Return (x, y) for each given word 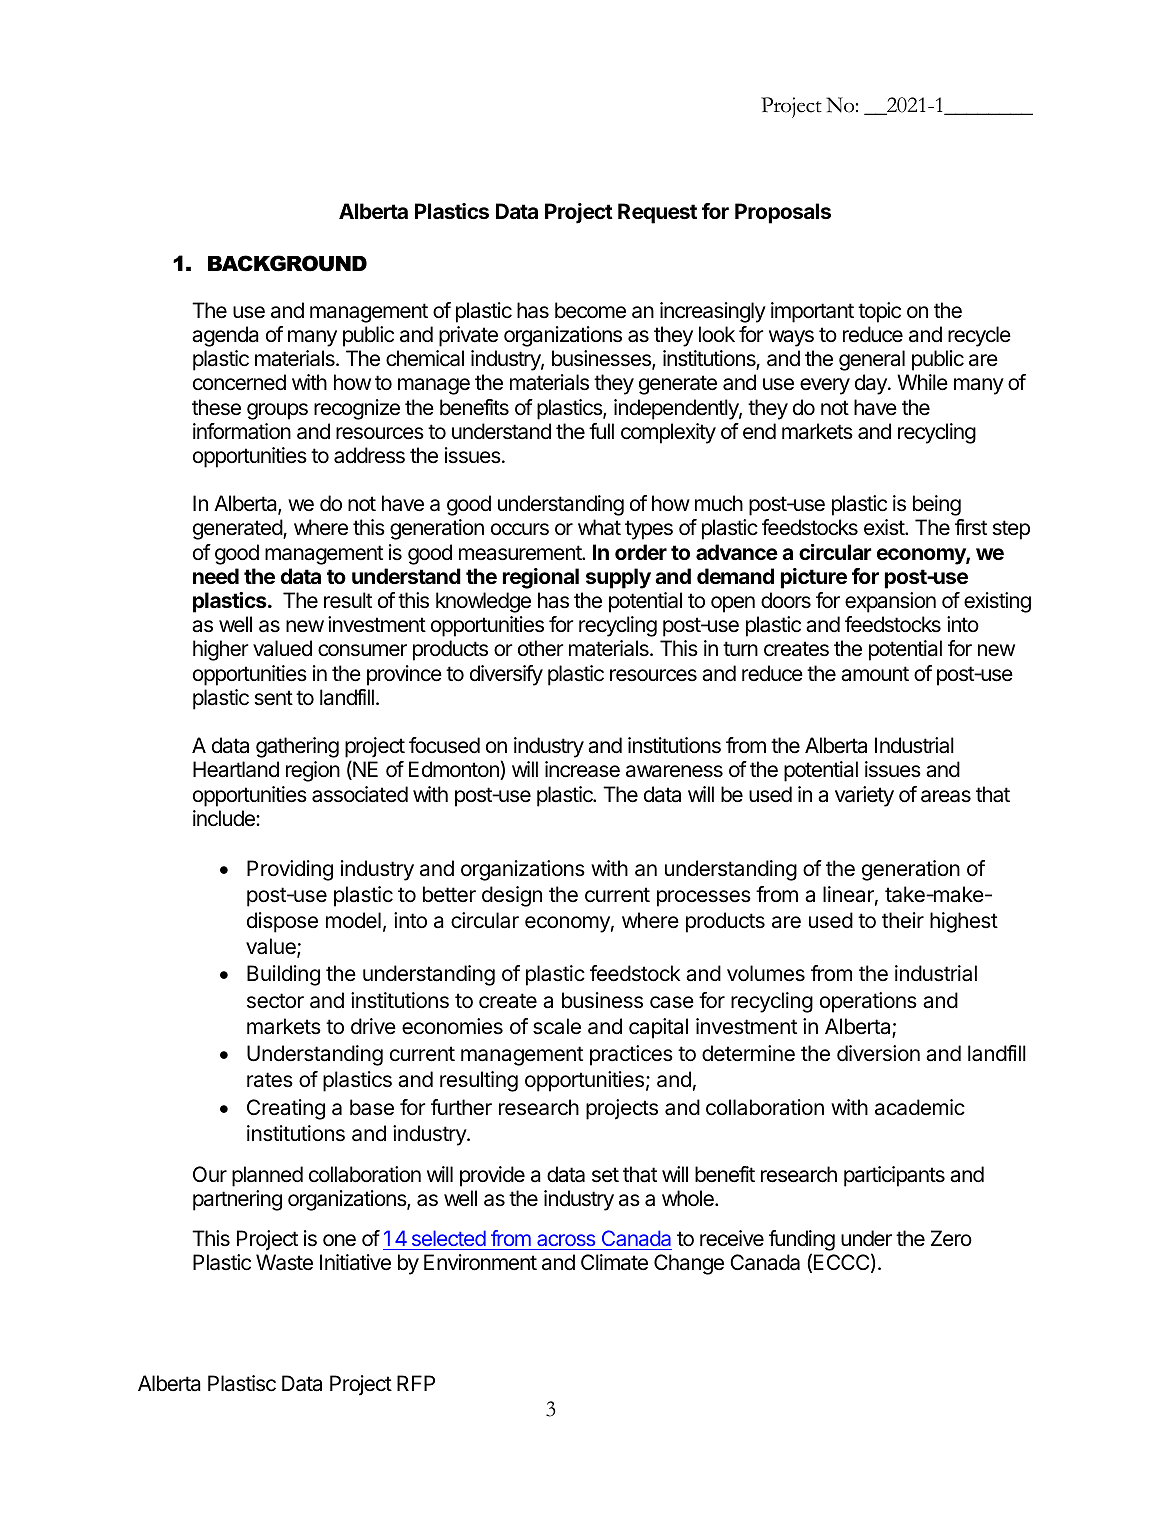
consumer (362, 650)
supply (618, 578)
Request (657, 213)
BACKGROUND (287, 263)
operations (868, 1002)
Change (689, 1264)
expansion (890, 602)
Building (283, 975)
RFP (416, 1383)
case (672, 1002)
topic (879, 312)
